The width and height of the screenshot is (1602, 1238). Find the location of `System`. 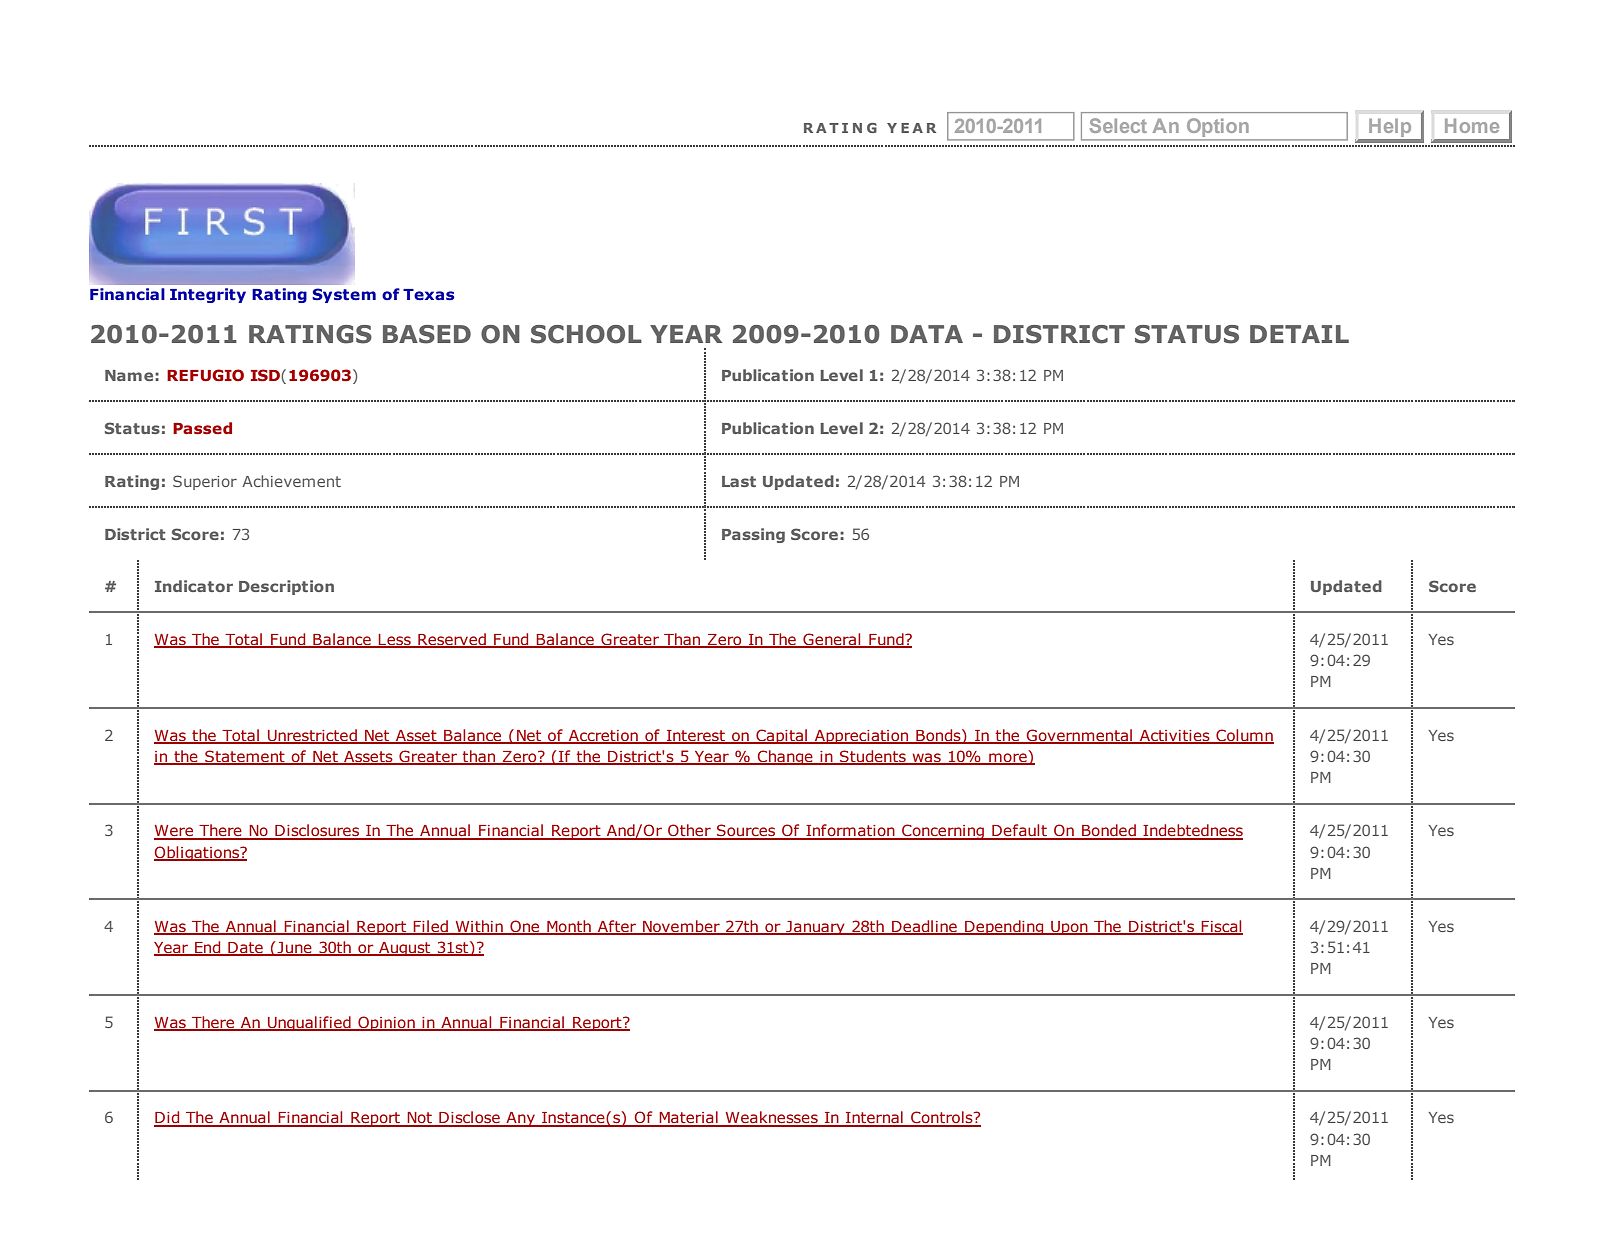

System is located at coordinates (344, 295).
